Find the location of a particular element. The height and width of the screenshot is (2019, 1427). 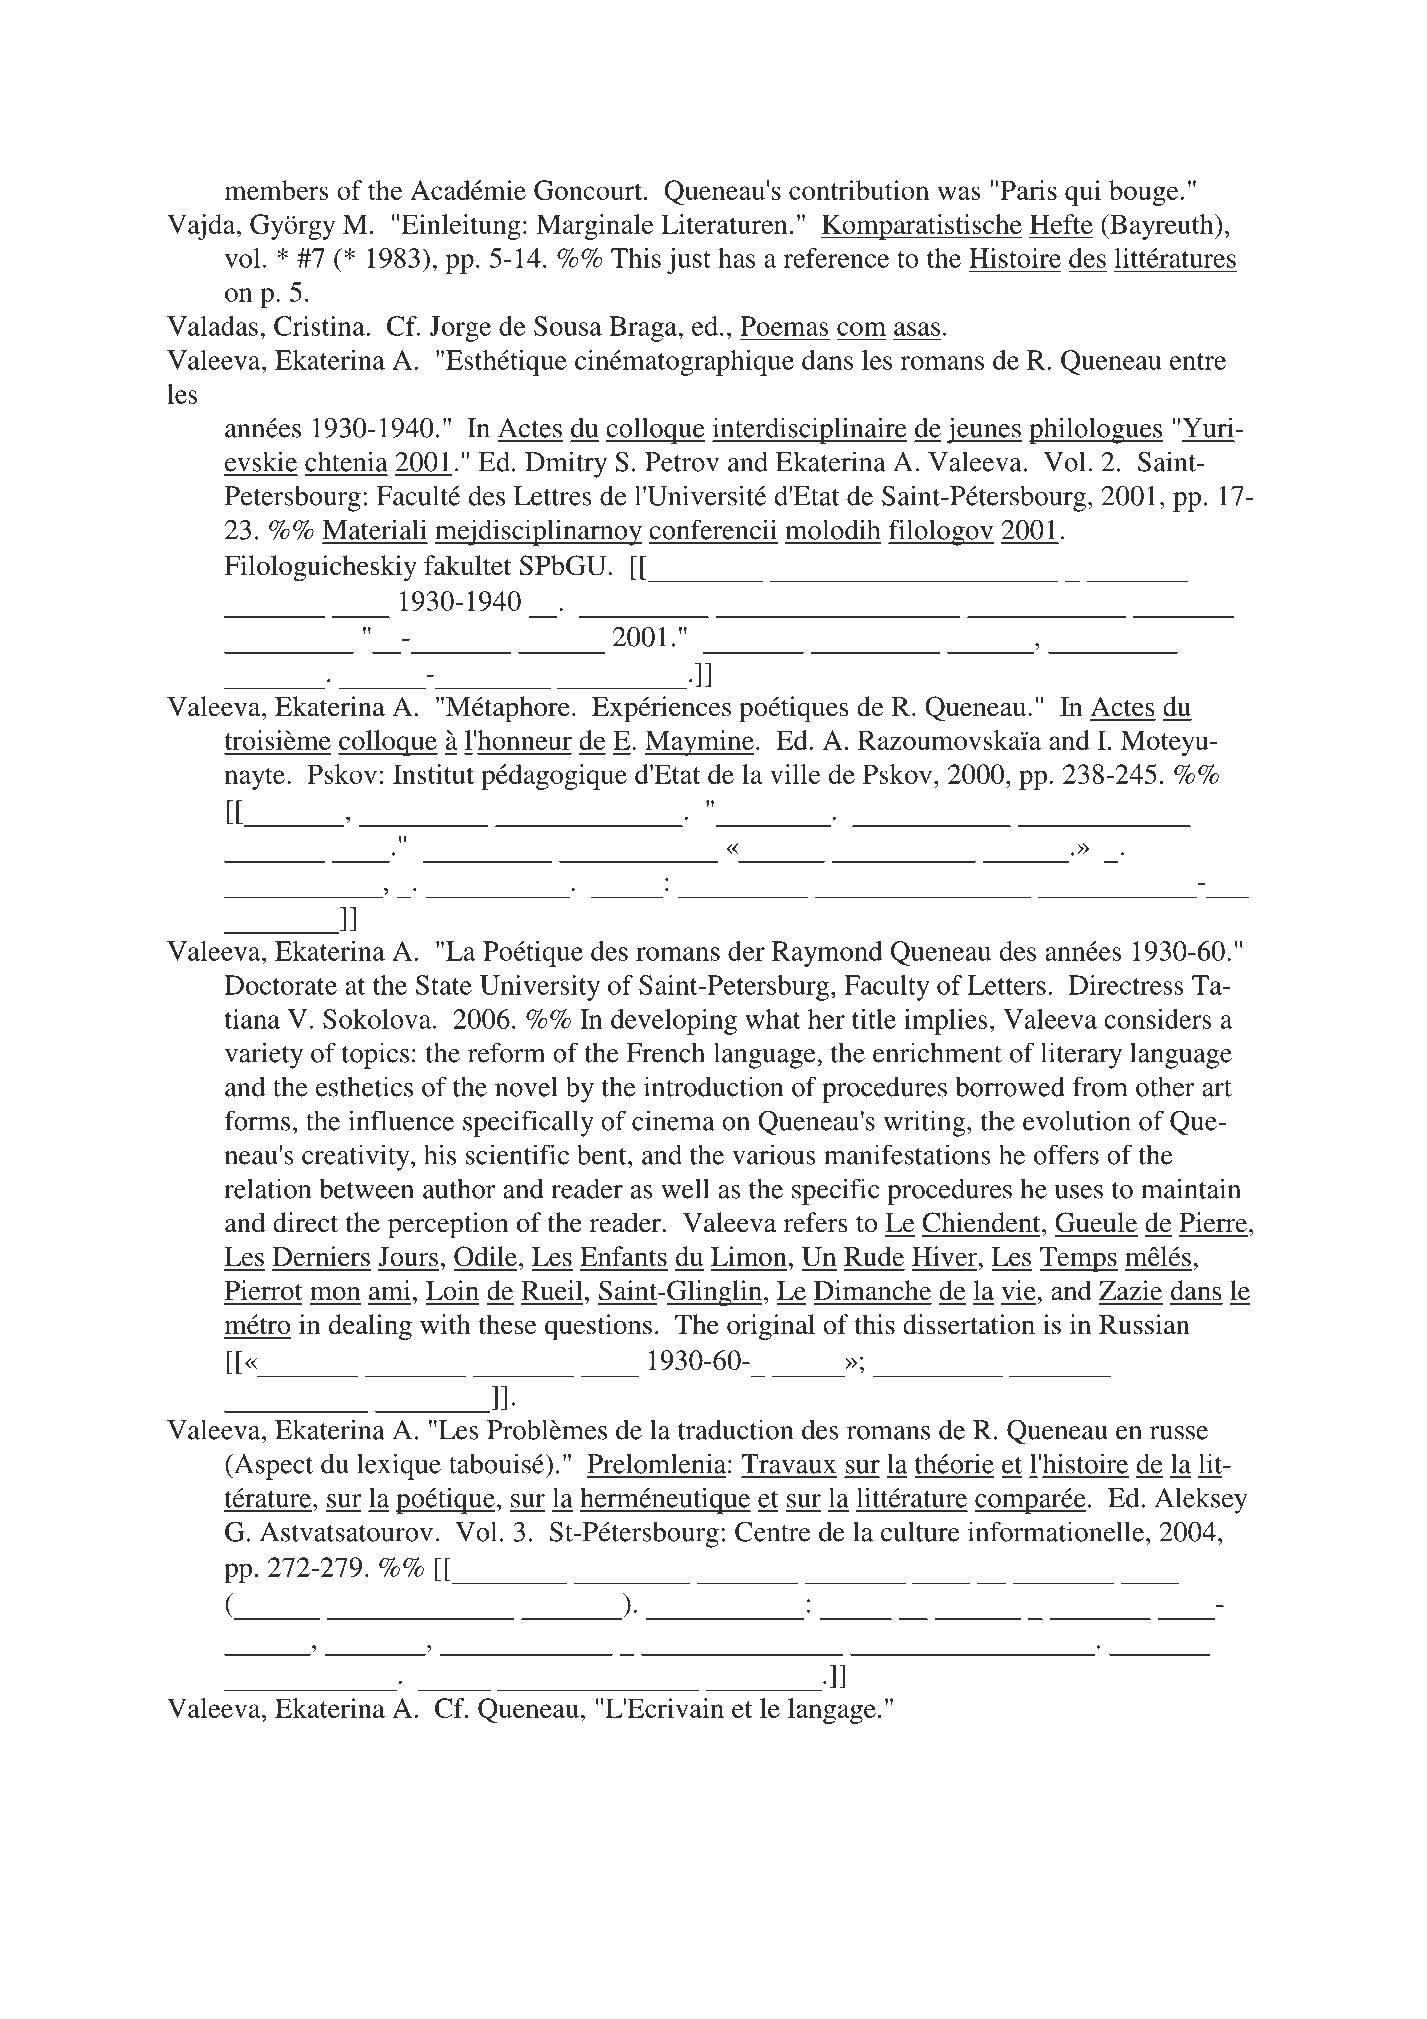

Aspect is located at coordinates (272, 1467).
